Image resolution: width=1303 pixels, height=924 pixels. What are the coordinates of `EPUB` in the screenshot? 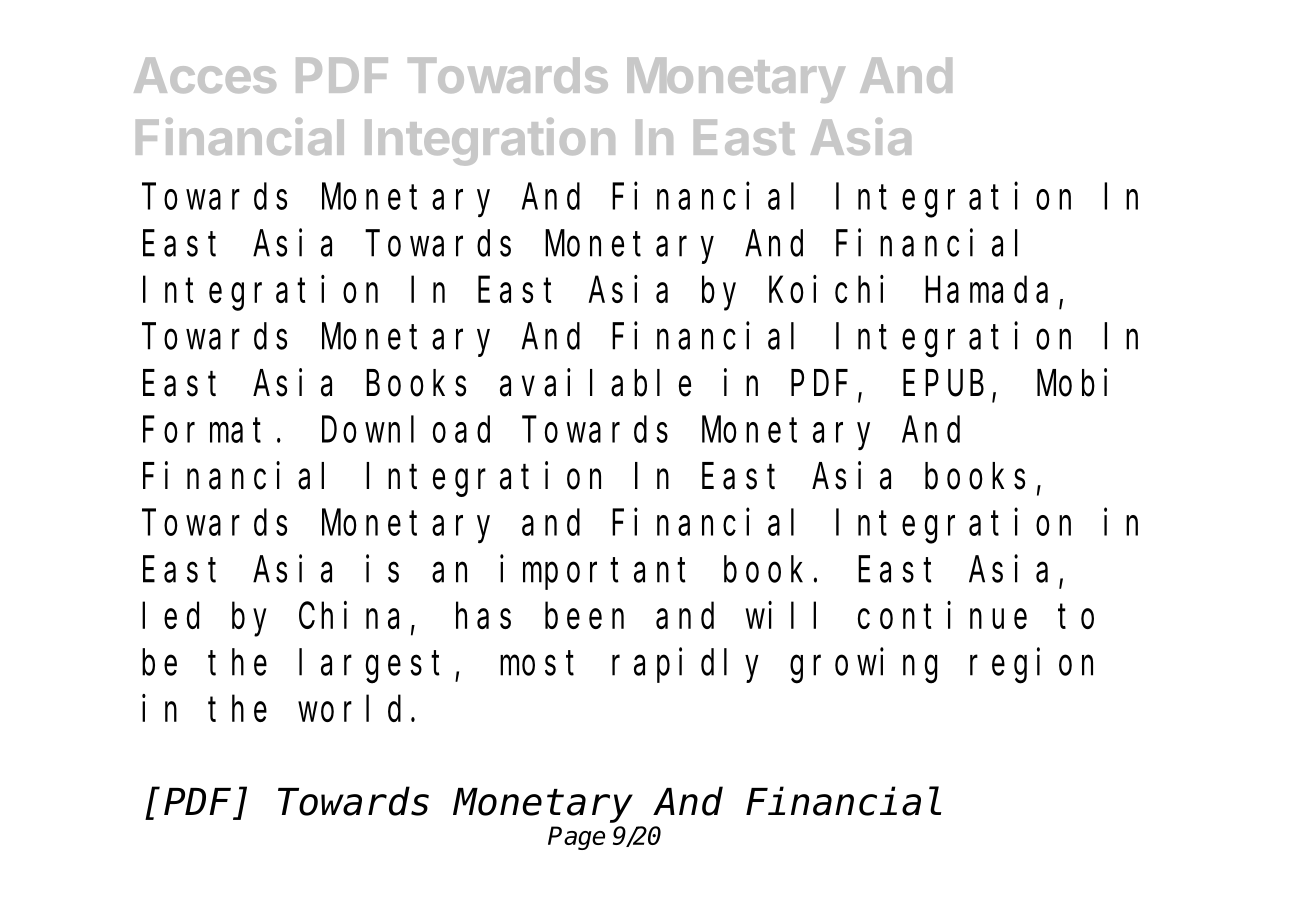 It's located at (943, 384).
